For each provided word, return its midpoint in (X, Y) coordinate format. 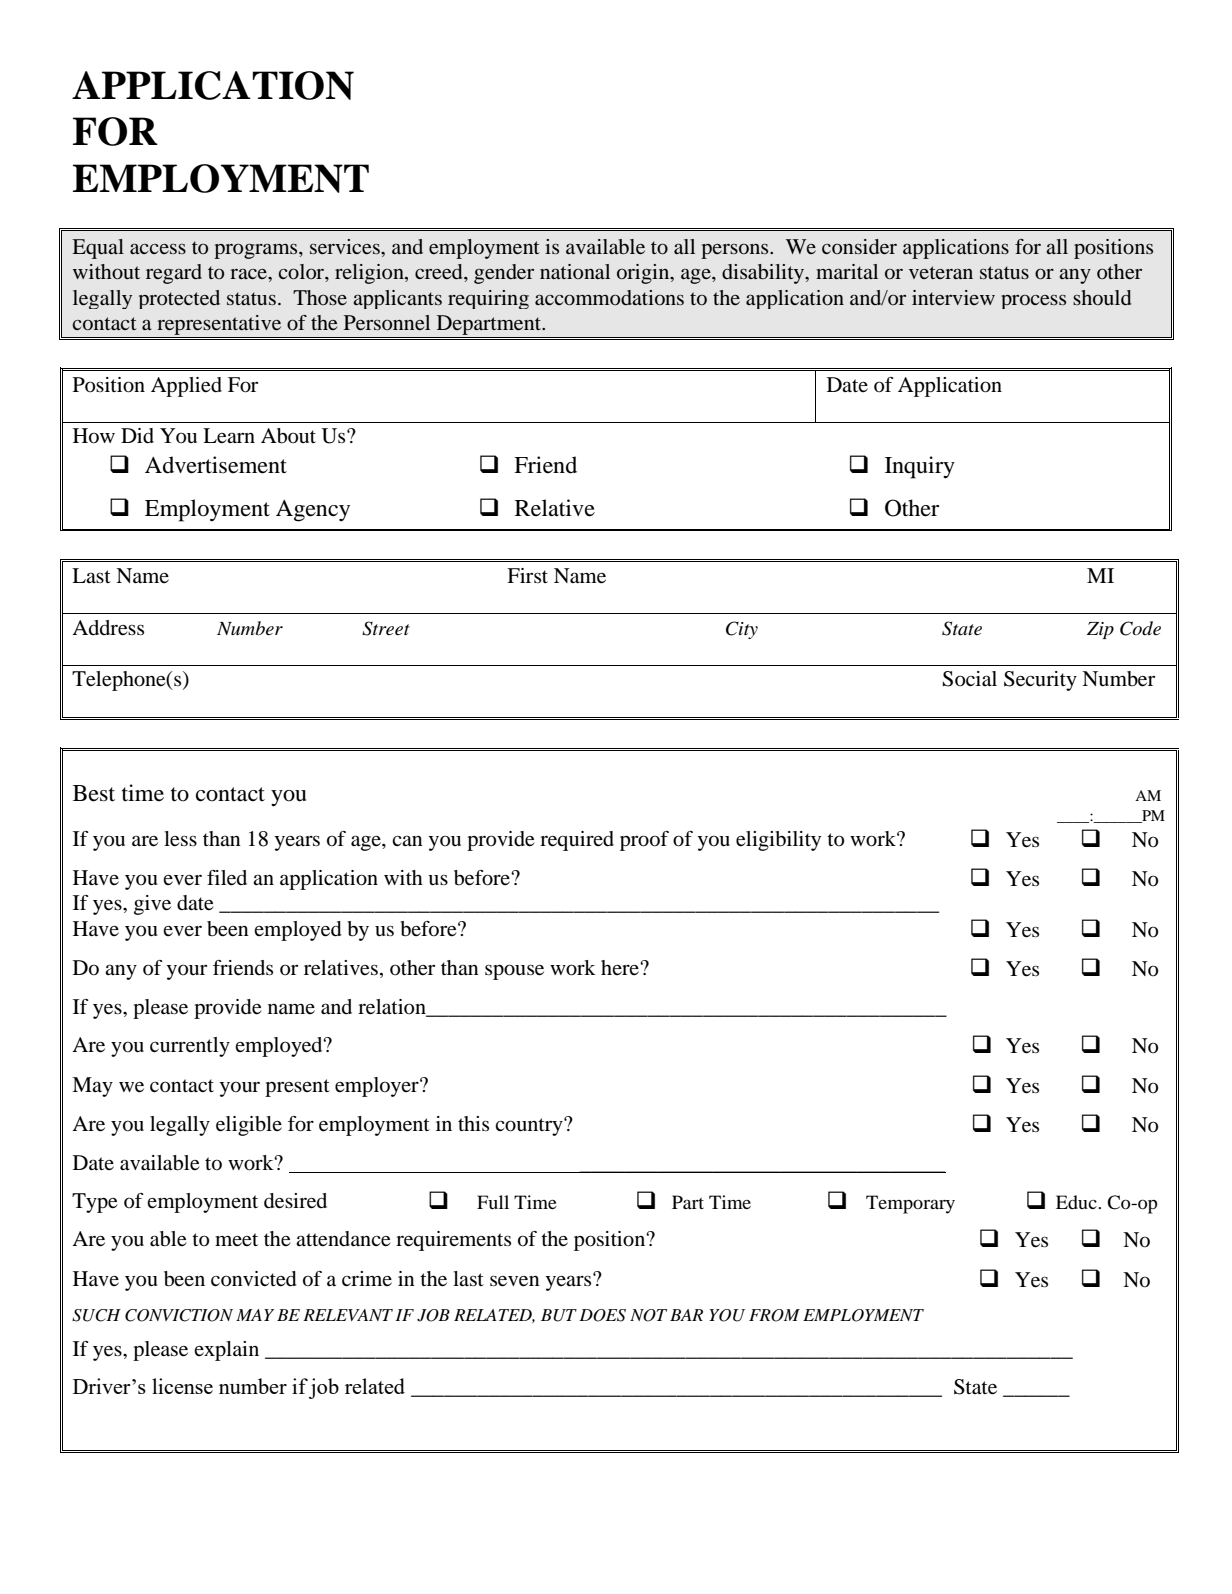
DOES (602, 1315)
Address (108, 628)
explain (226, 1351)
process (1033, 302)
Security (1040, 681)
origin (644, 274)
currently (190, 1047)
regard (174, 274)
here (621, 967)
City (742, 630)
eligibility (778, 841)
